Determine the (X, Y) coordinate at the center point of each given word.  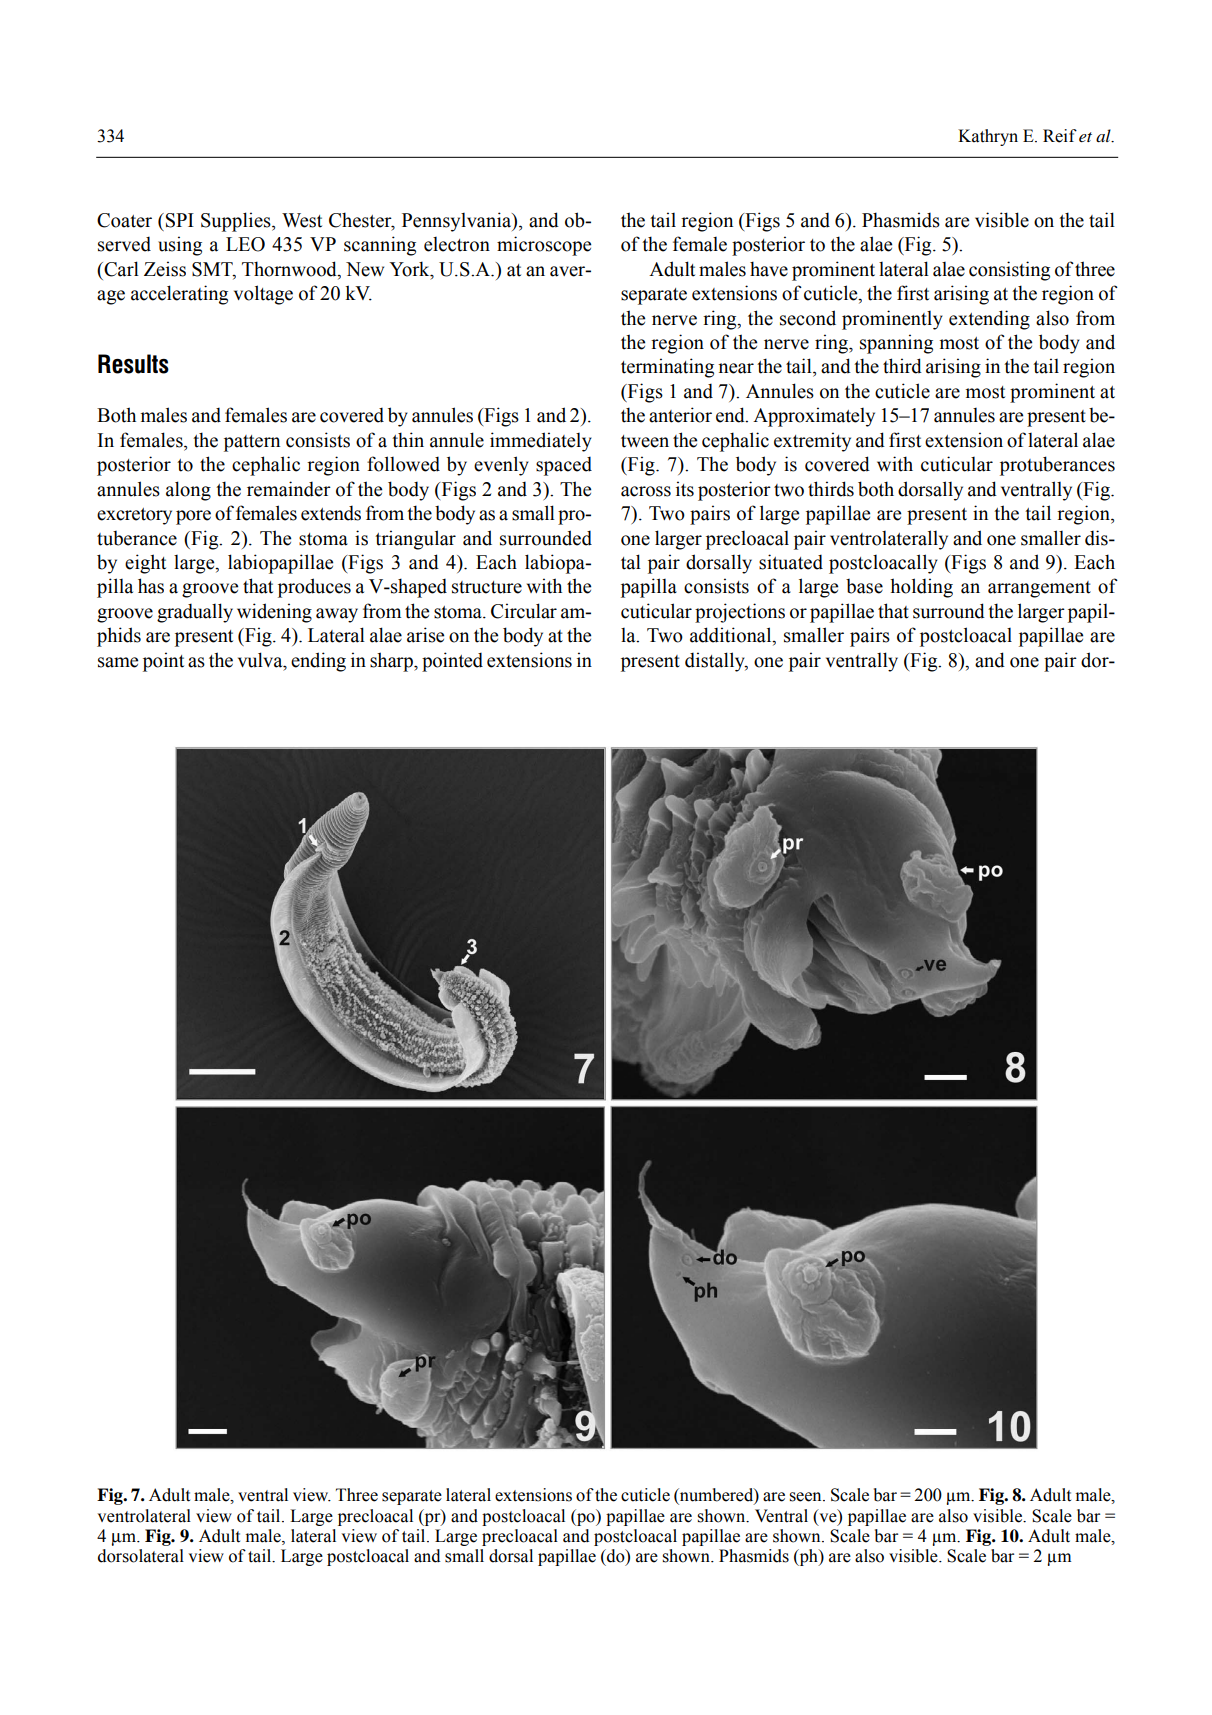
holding (921, 588)
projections (740, 613)
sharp (392, 662)
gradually (195, 613)
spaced (564, 466)
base (864, 586)
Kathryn (988, 137)
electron (457, 244)
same (118, 662)
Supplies (237, 222)
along (188, 491)
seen (806, 1497)
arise (425, 635)
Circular (524, 611)
